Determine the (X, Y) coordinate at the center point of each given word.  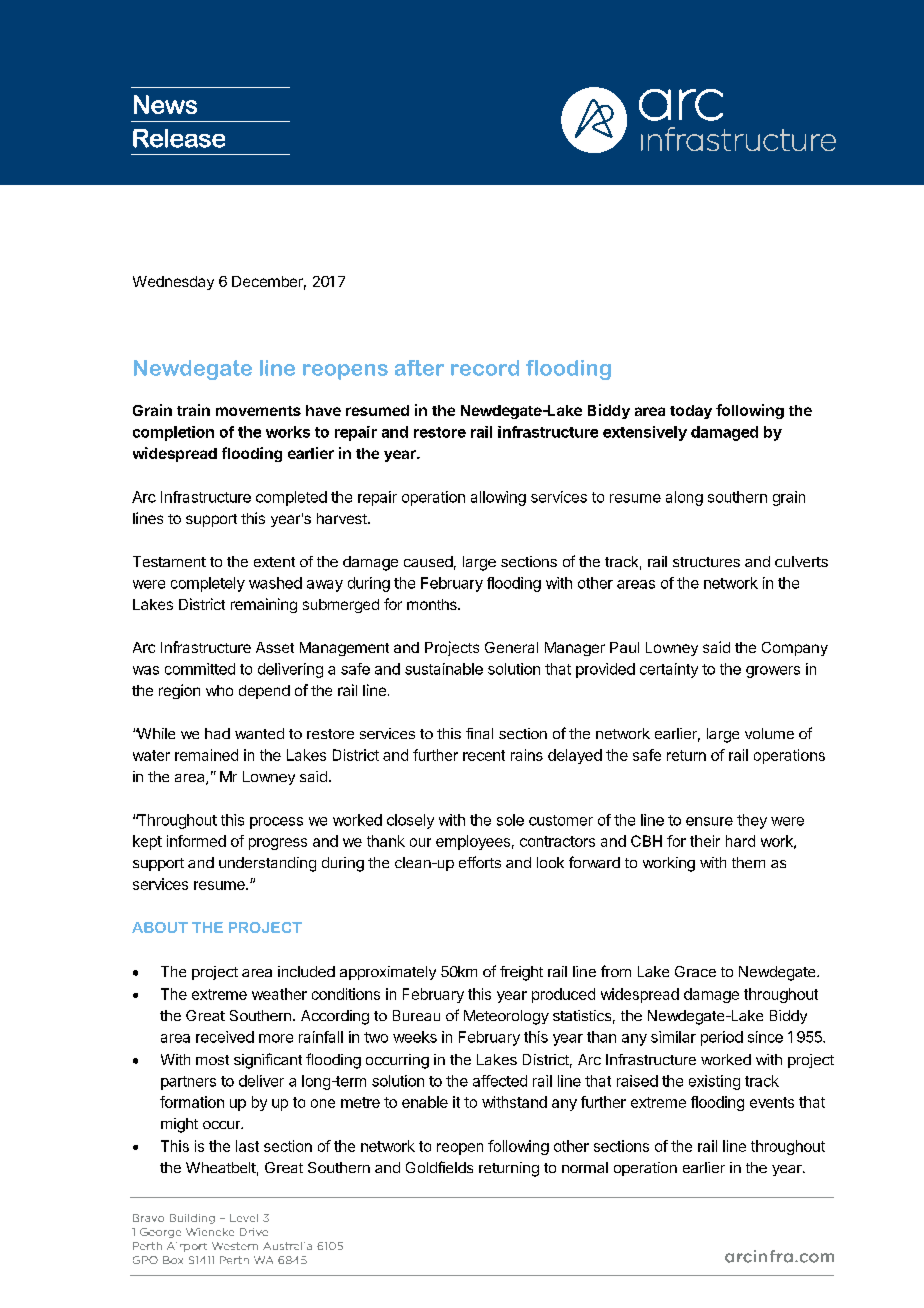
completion (173, 433)
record (485, 368)
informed (196, 841)
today (691, 412)
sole (510, 820)
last (247, 1146)
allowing (498, 498)
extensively (645, 433)
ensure (709, 821)
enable (425, 1102)
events (772, 1102)
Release (179, 138)
